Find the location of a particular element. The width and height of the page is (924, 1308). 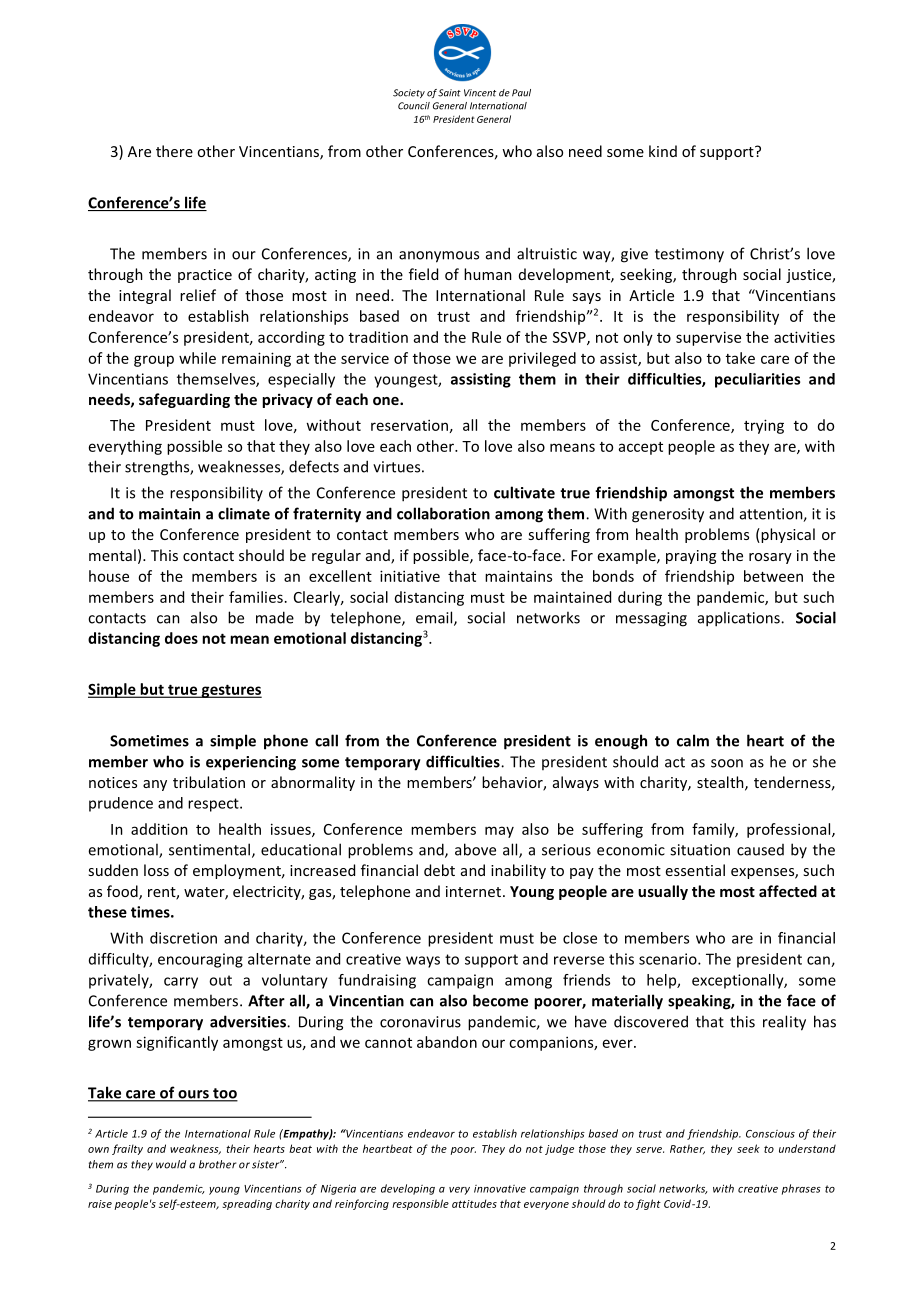

there is located at coordinates (174, 151).
